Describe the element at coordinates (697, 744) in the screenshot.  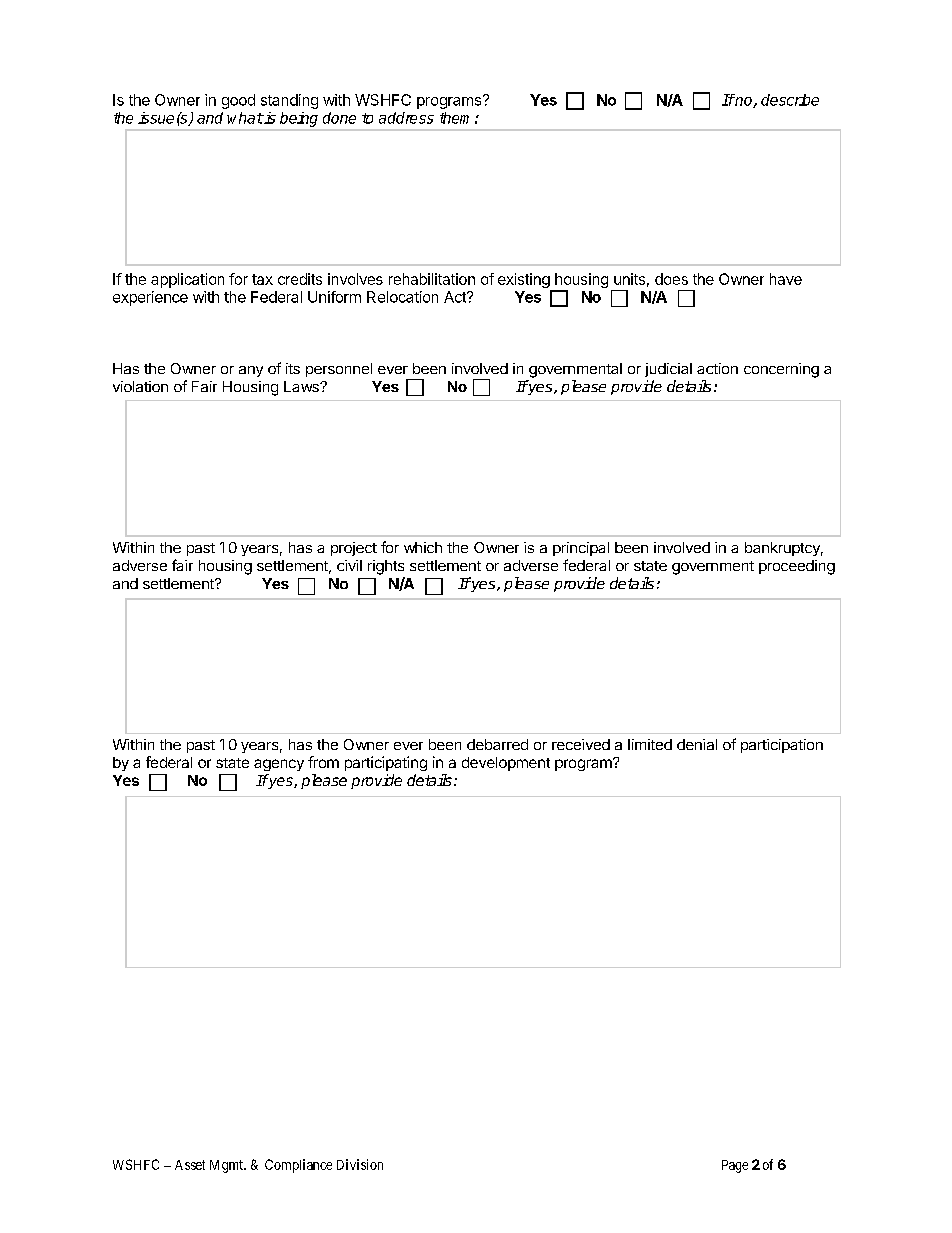
I see `denial` at that location.
